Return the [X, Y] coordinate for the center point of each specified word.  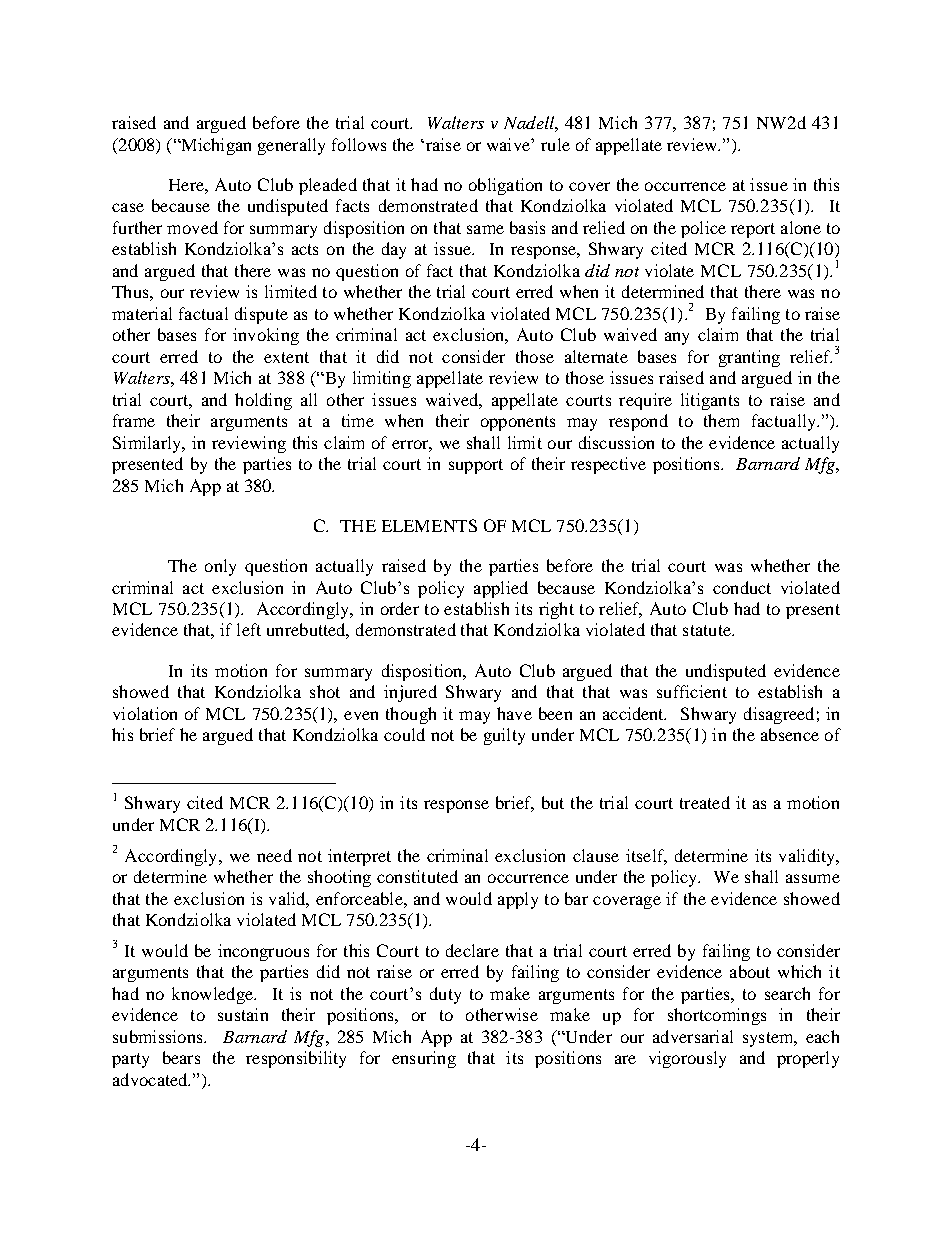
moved [192, 227]
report [753, 230]
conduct [742, 587]
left [249, 629]
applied [501, 589]
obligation [505, 186]
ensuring [424, 1059]
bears [181, 1057]
